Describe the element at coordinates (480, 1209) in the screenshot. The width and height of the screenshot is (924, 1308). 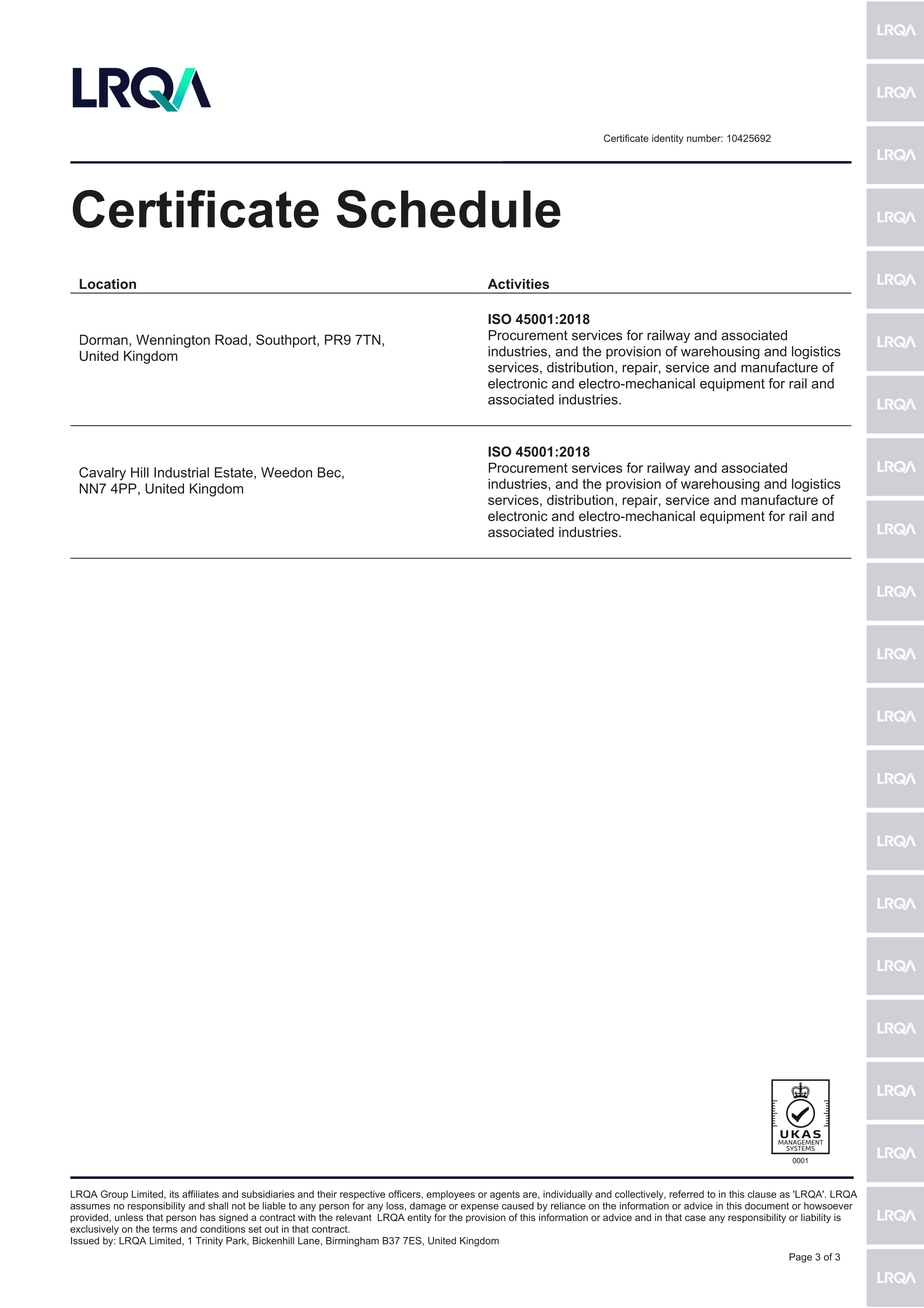
I see `expense` at that location.
